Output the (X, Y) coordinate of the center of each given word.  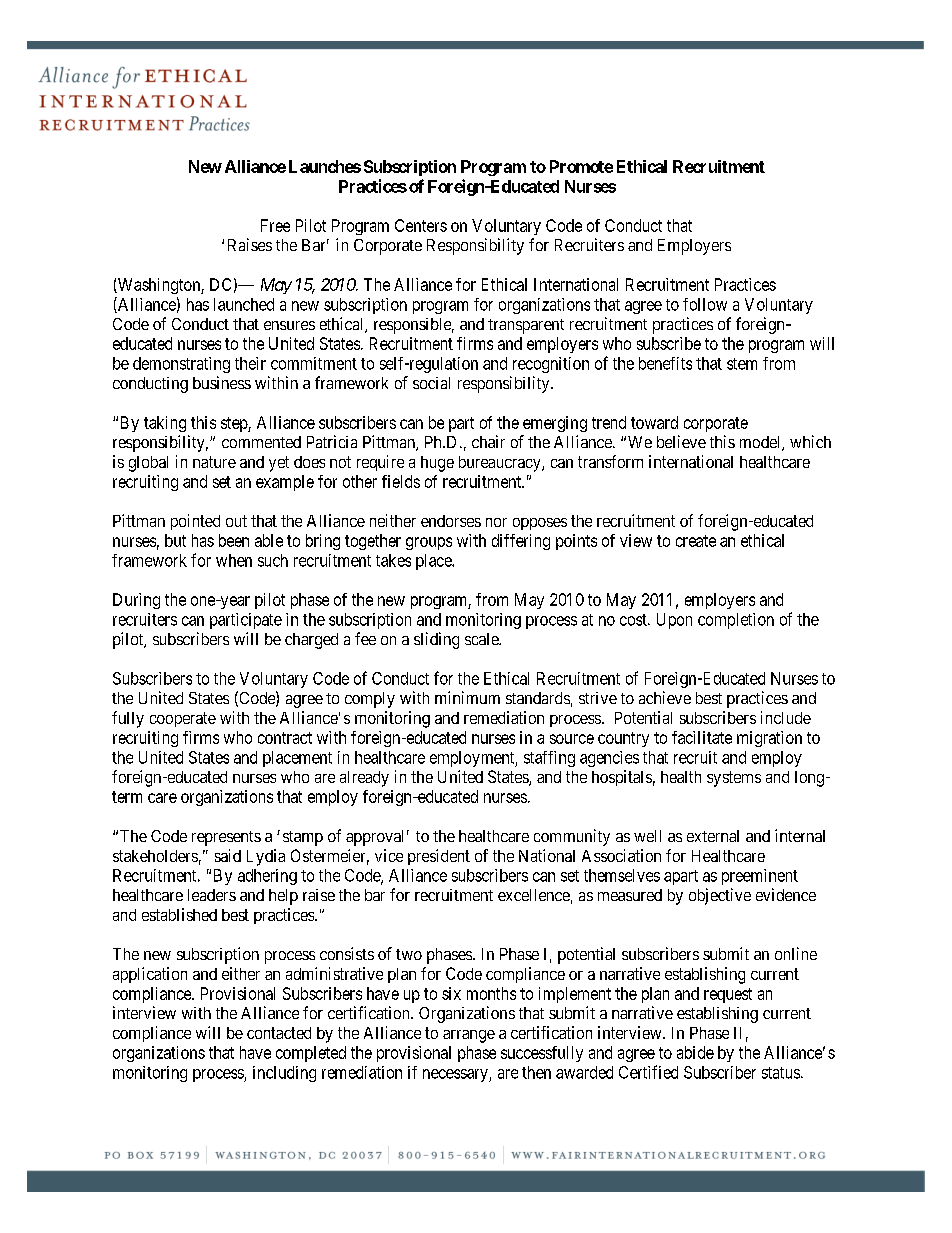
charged (311, 641)
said (228, 855)
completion (736, 621)
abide (695, 1052)
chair (488, 441)
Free (275, 225)
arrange (469, 1036)
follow (705, 304)
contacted (279, 1033)
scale (482, 639)
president (439, 857)
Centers (421, 225)
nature (214, 462)
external (713, 836)
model (761, 443)
